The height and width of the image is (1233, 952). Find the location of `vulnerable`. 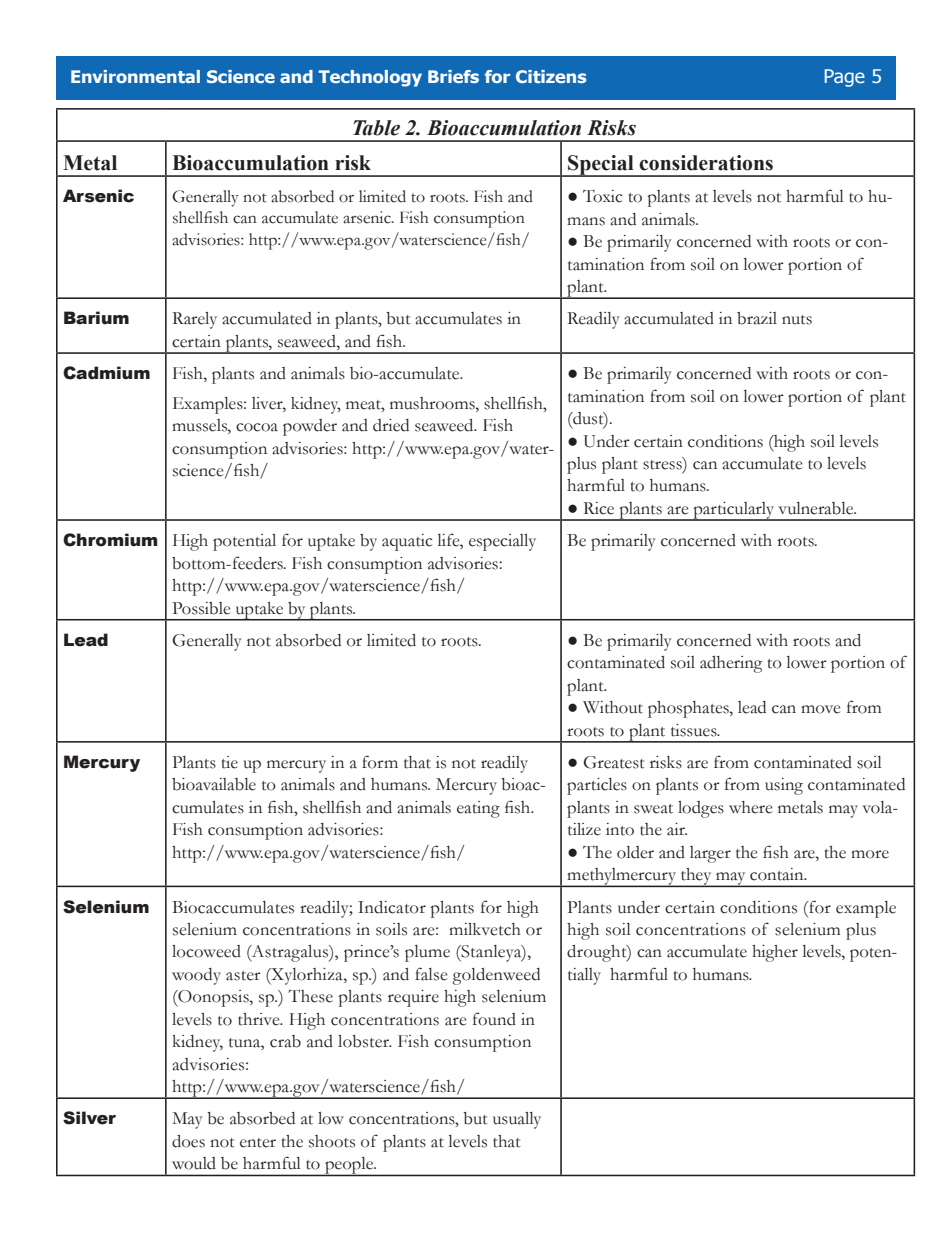

vulnerable is located at coordinates (816, 508).
